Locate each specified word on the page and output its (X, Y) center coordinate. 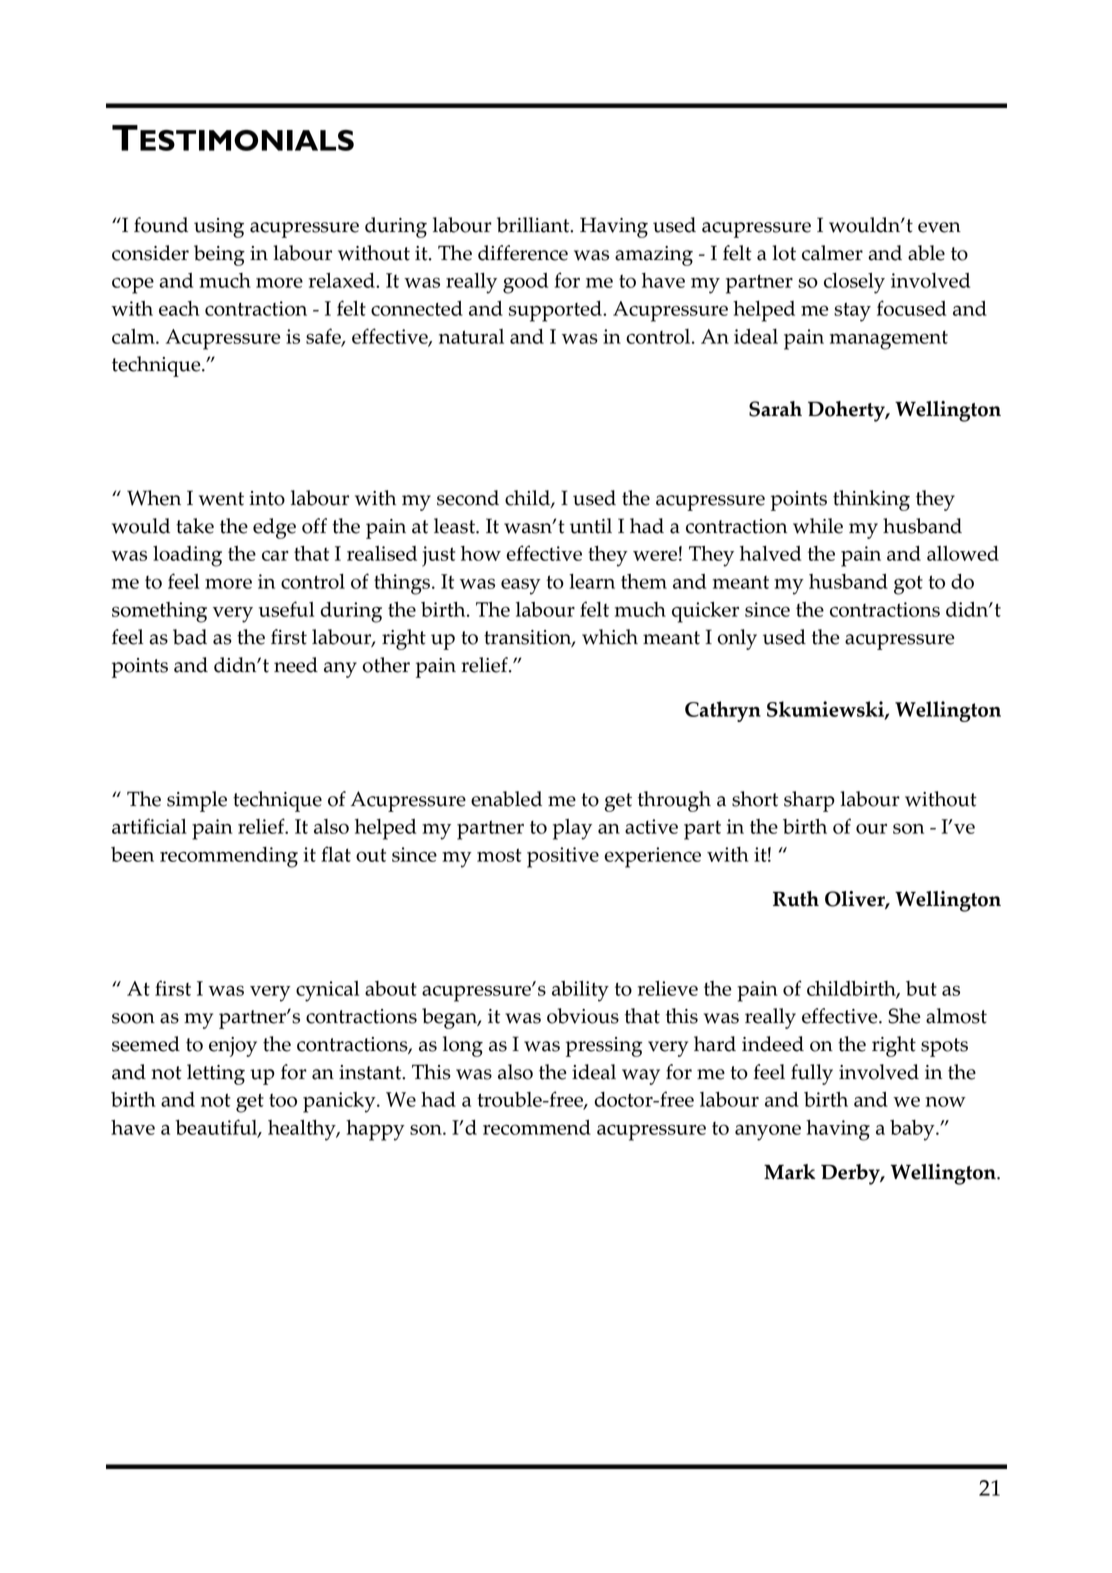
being (219, 255)
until (591, 526)
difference (523, 253)
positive (563, 857)
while (818, 526)
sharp (809, 801)
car (275, 555)
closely (854, 283)
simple (197, 801)
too (283, 1100)
